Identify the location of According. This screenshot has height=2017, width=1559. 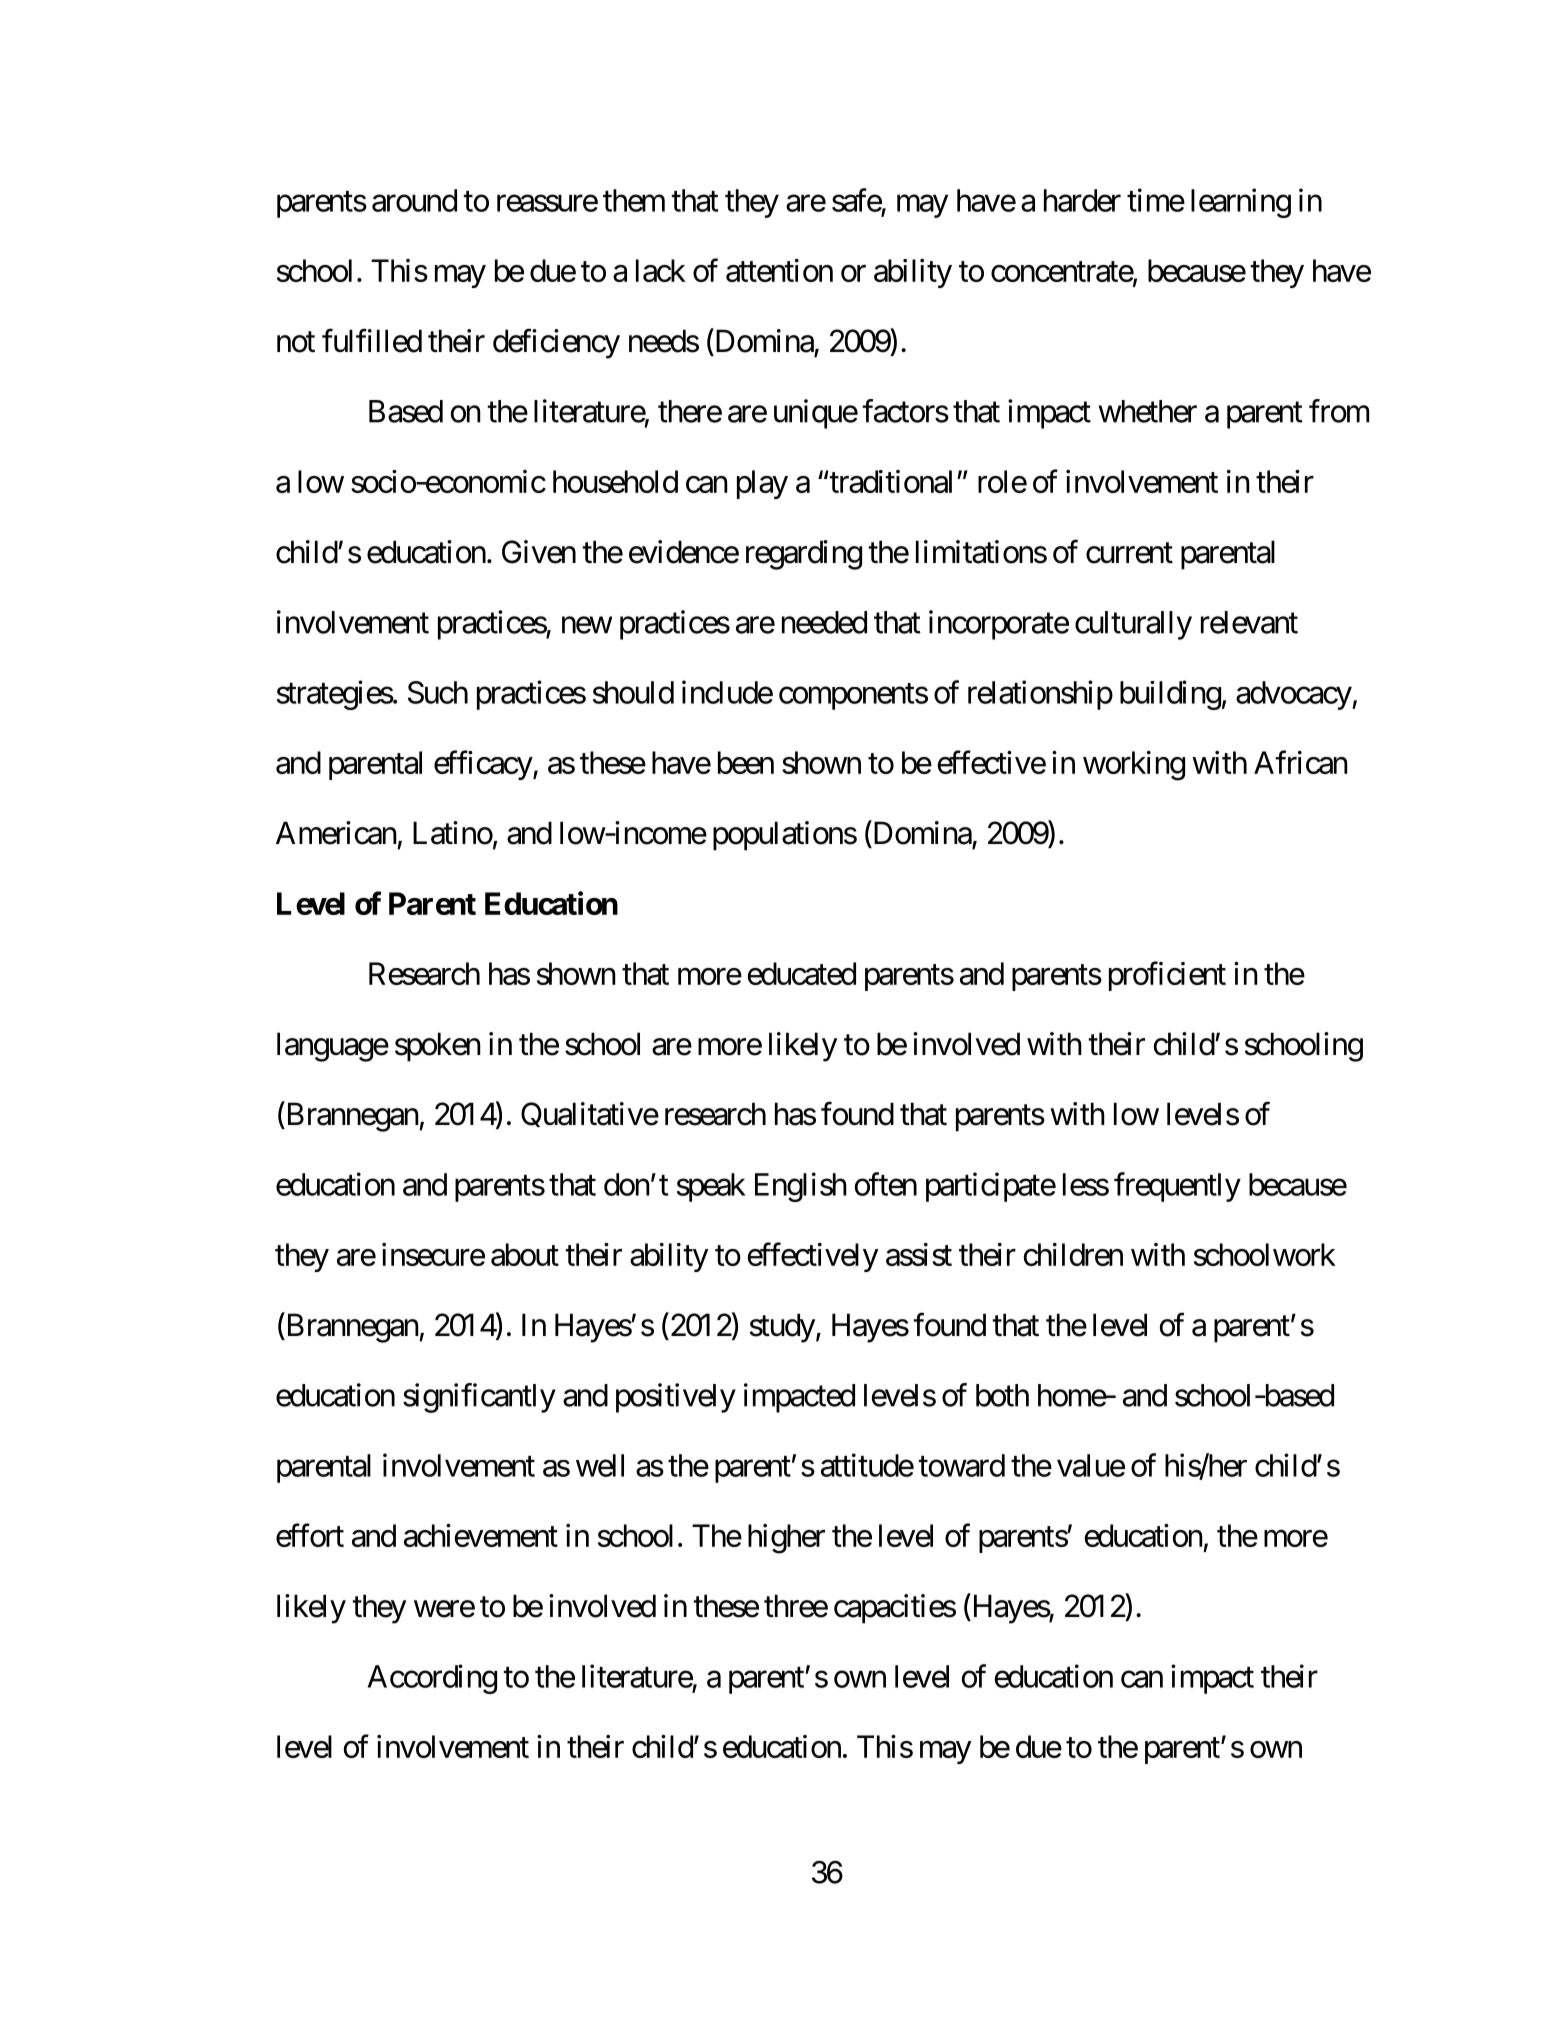
(432, 1679).
